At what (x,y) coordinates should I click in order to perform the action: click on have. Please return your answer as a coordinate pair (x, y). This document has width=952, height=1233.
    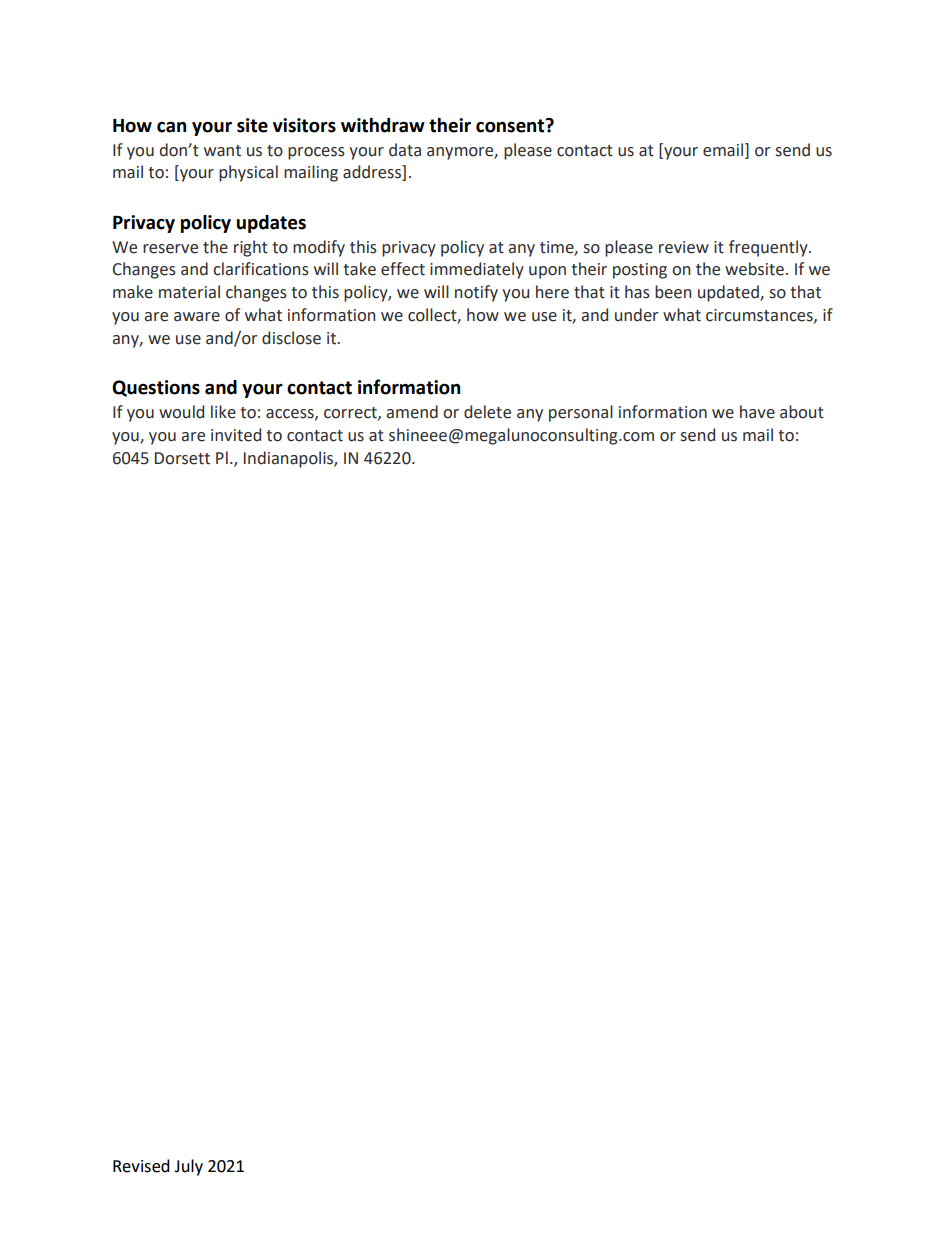
    Looking at the image, I should click on (757, 412).
